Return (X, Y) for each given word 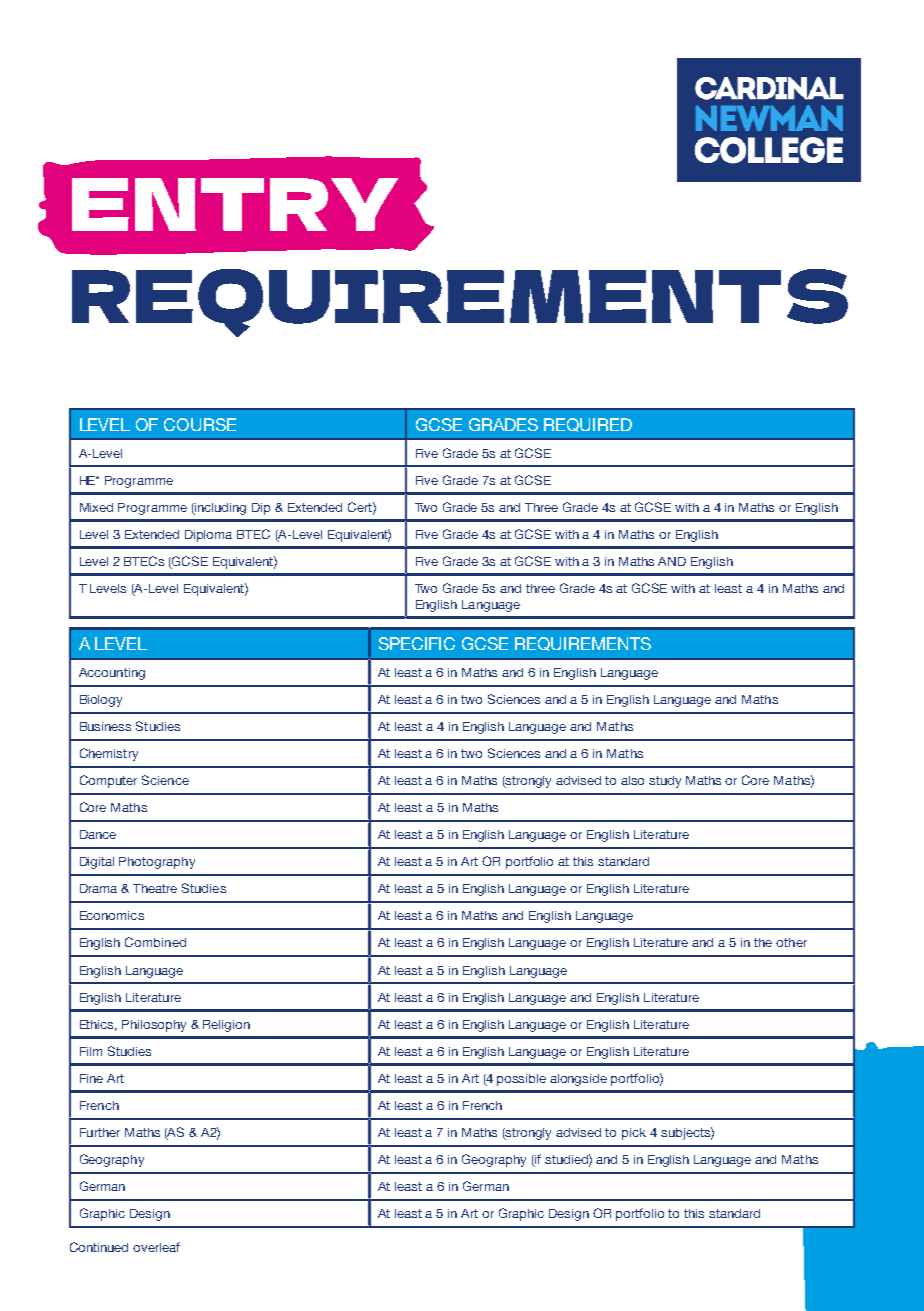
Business (105, 726)
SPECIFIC (417, 643)
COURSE (200, 424)
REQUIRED (588, 425)
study (665, 782)
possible (521, 1080)
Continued (99, 1247)
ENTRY (235, 204)
